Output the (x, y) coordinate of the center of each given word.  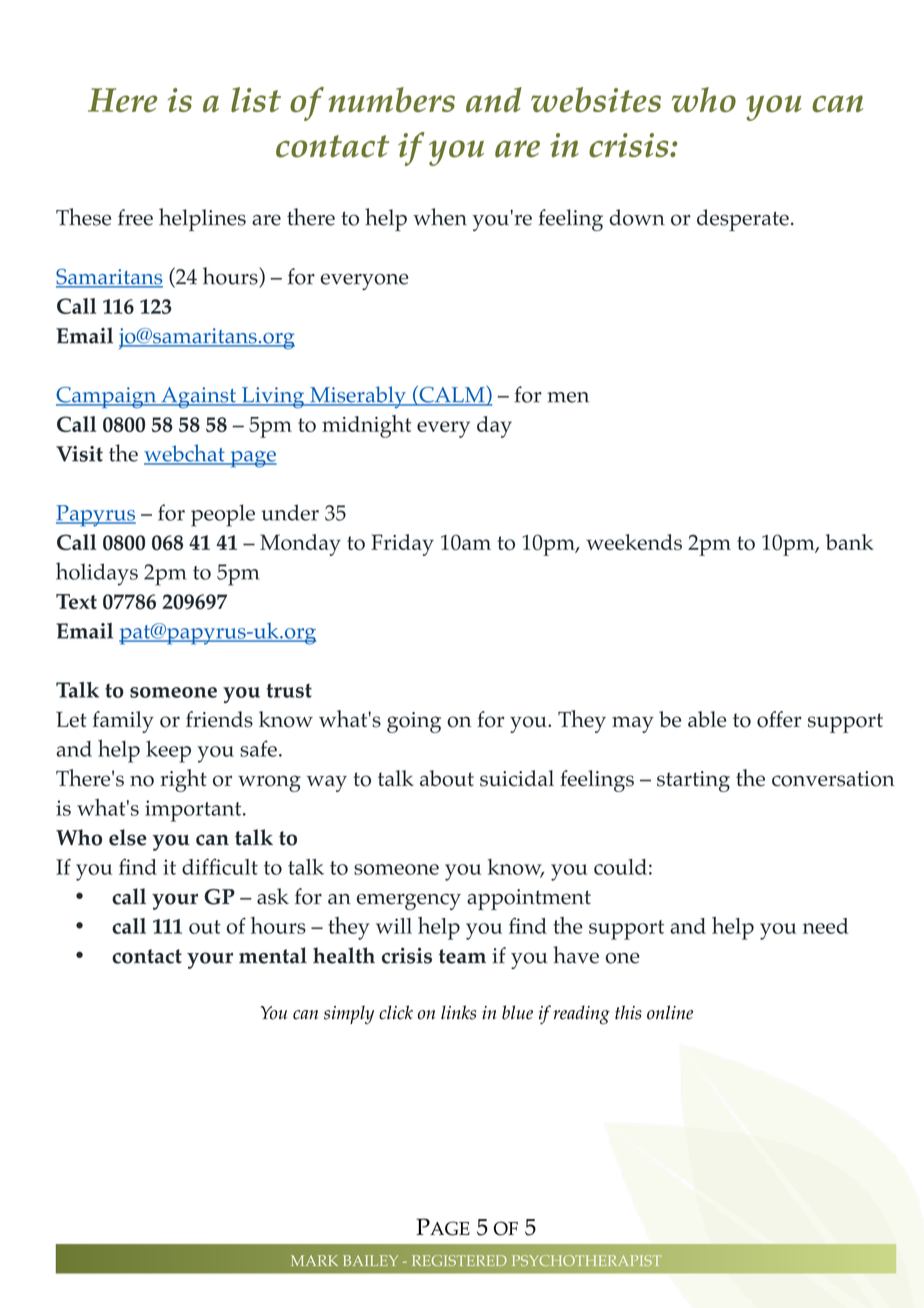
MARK (314, 1260)
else (128, 837)
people (223, 515)
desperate (743, 220)
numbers (391, 100)
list (256, 99)
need (825, 926)
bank (850, 542)
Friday (402, 545)
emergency (409, 901)
